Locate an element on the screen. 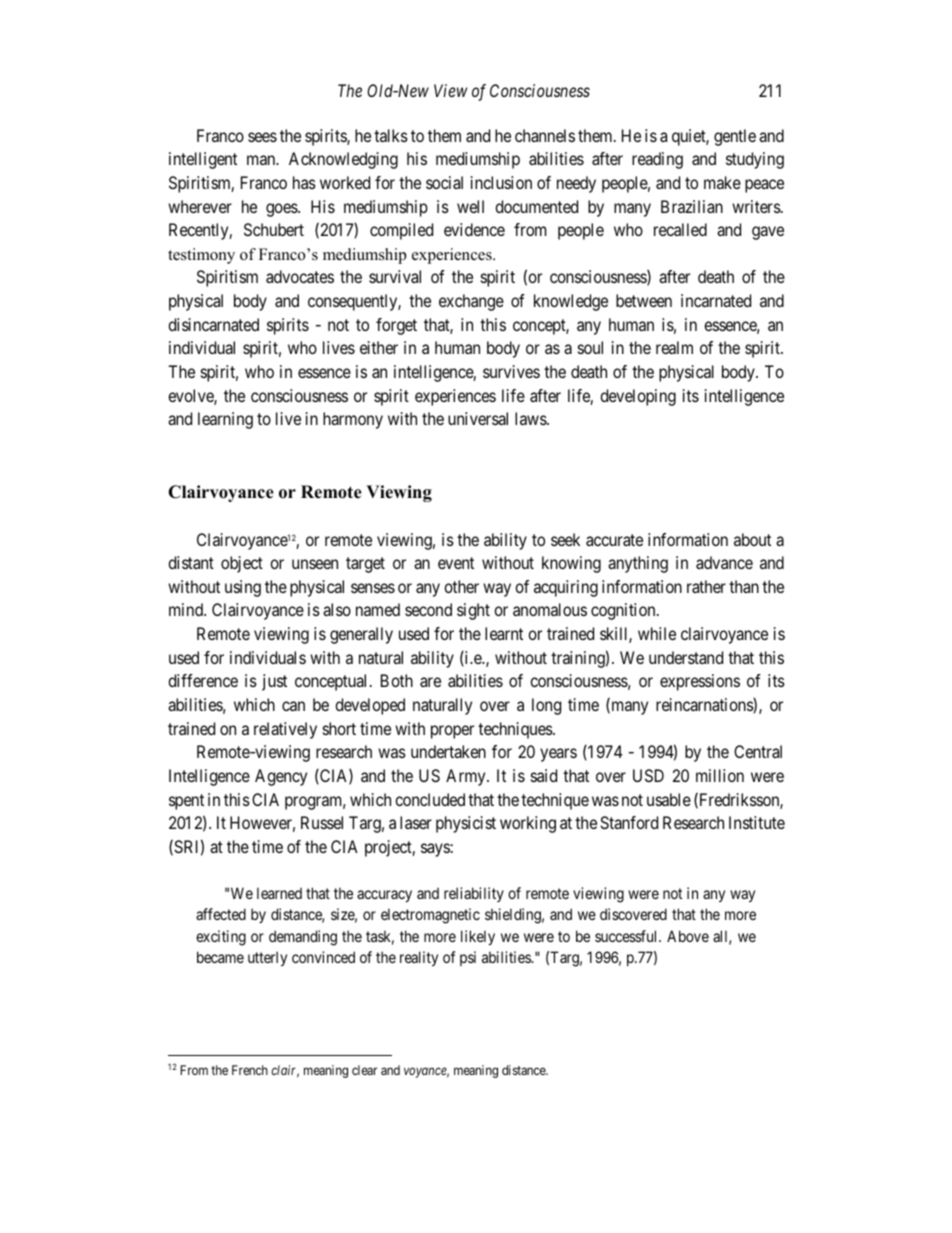 The width and height of the screenshot is (952, 1233). sees is located at coordinates (262, 137).
